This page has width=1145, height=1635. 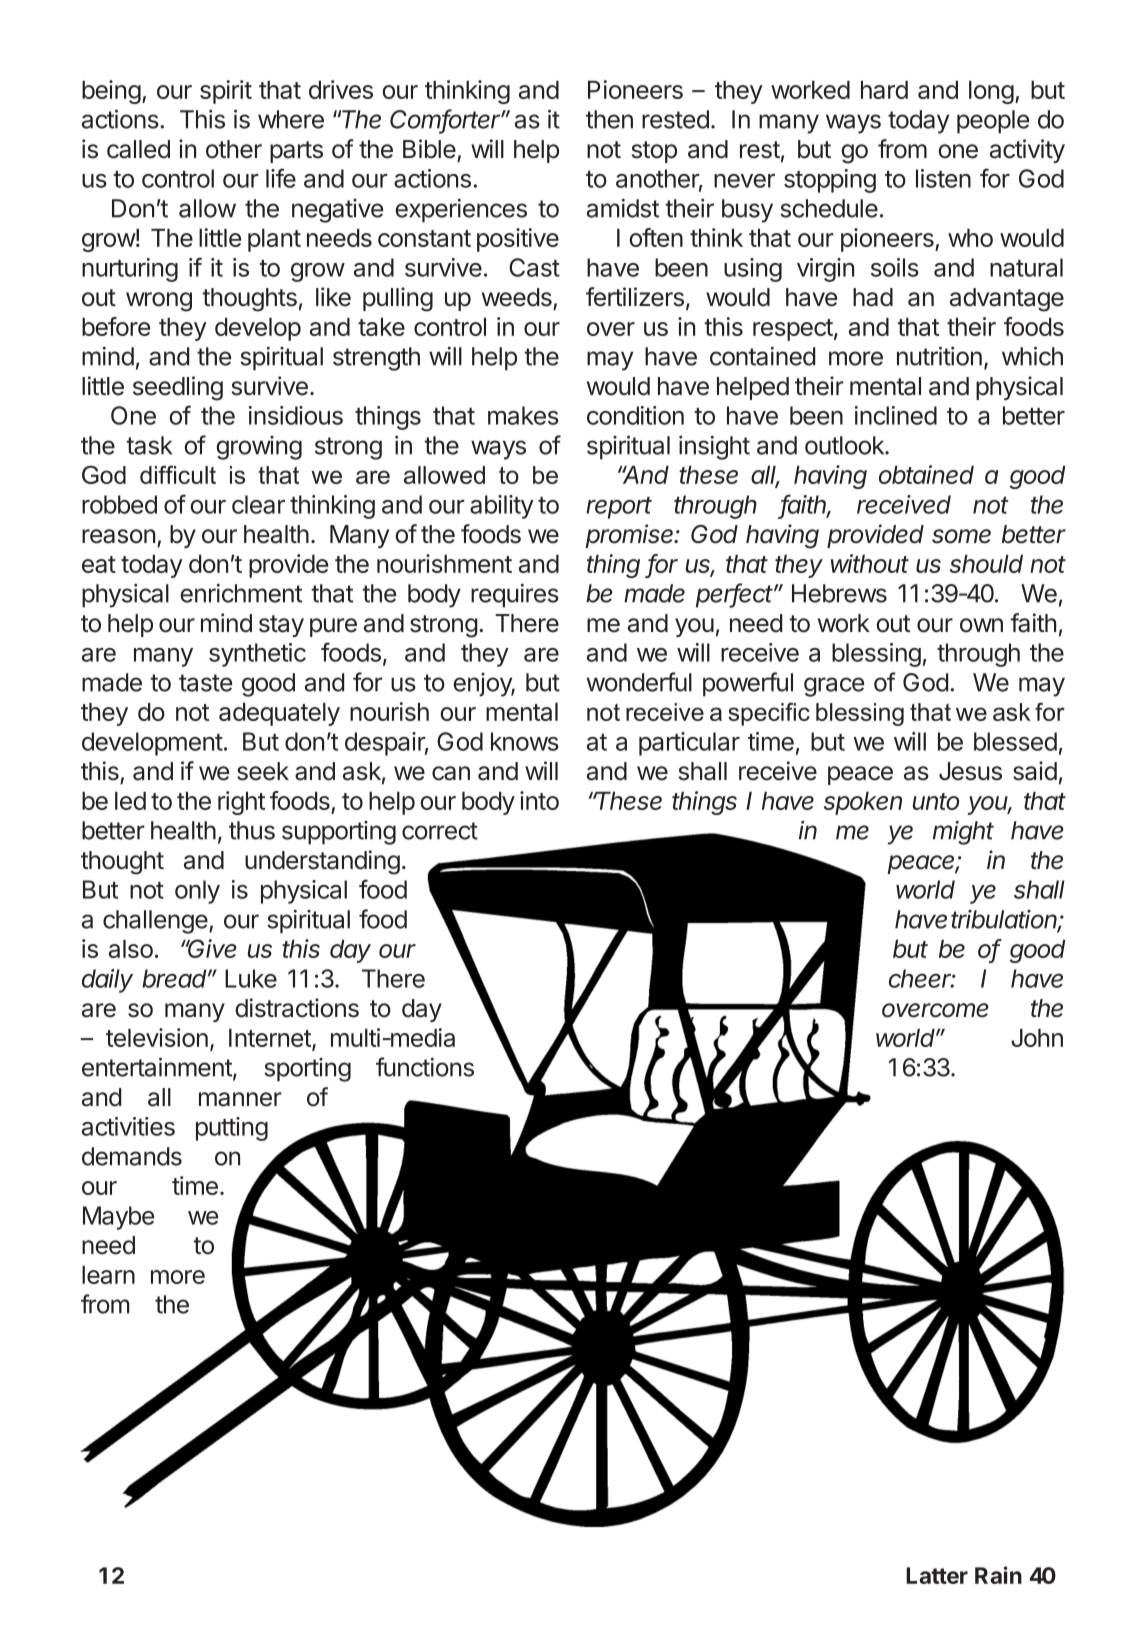 I want to click on then, so click(x=609, y=119).
